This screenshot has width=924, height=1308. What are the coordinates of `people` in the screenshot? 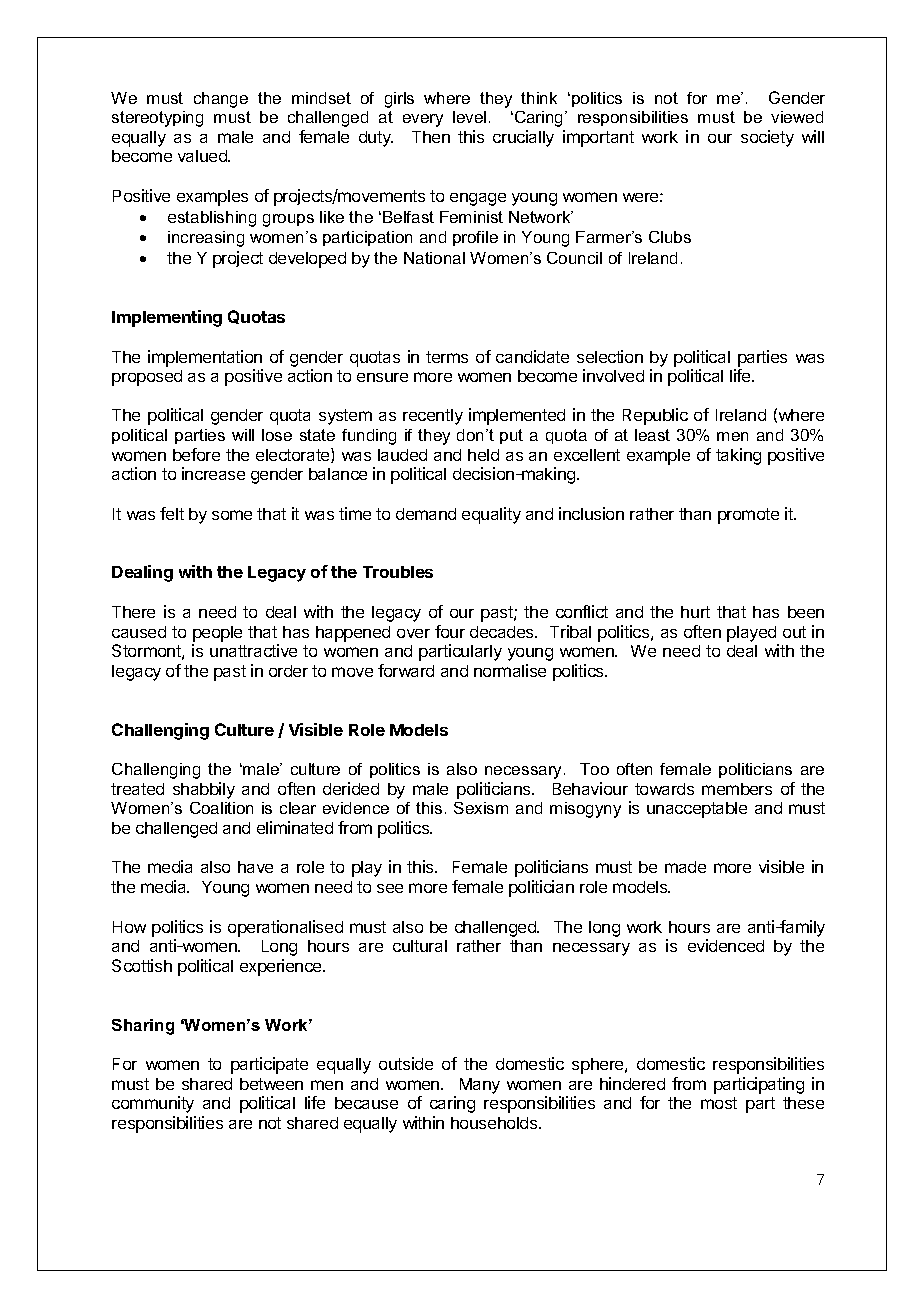 It's located at (217, 634).
